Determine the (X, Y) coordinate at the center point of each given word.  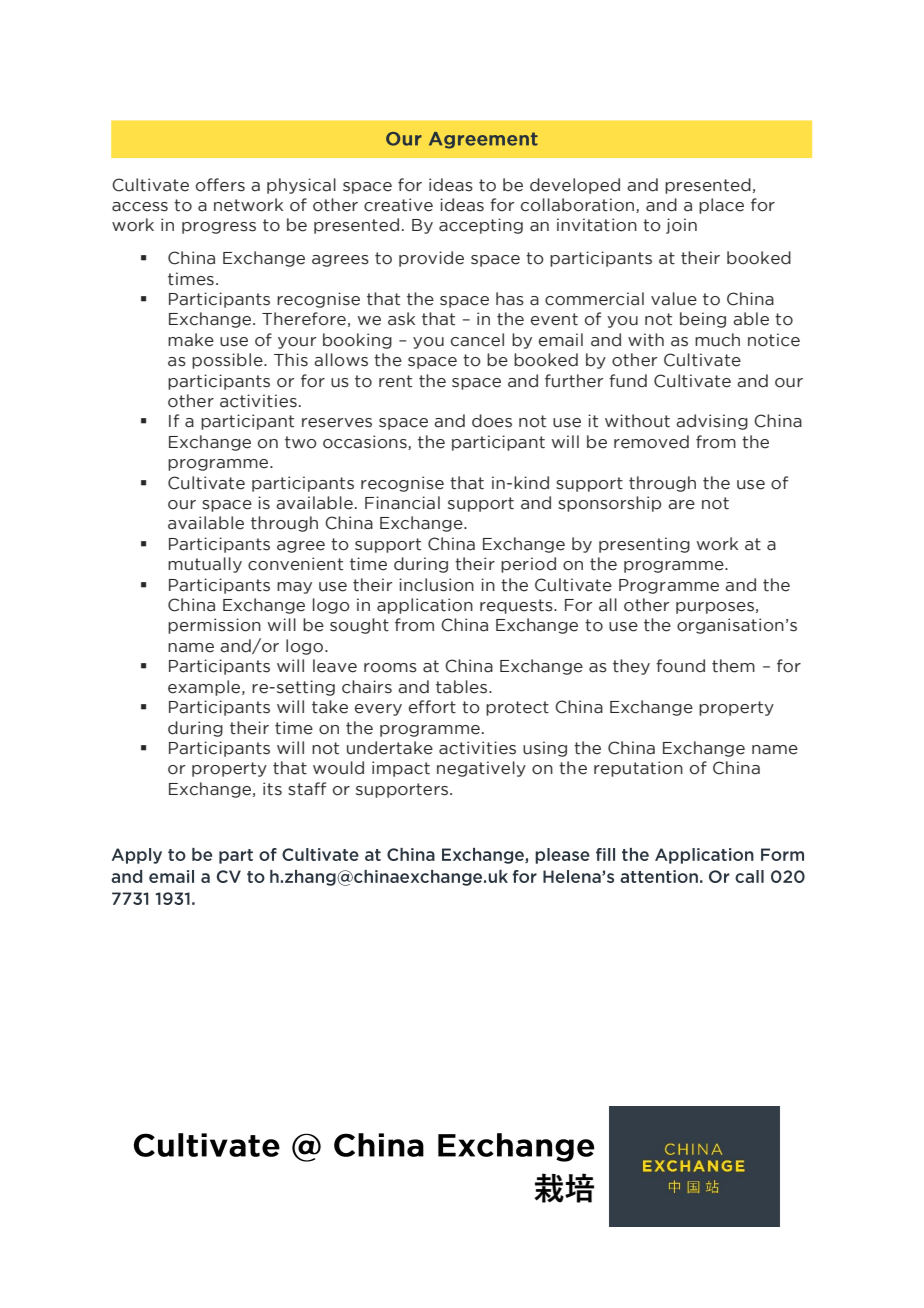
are (681, 505)
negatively (481, 769)
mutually (205, 565)
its (272, 789)
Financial (402, 503)
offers (220, 185)
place (721, 206)
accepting (481, 226)
